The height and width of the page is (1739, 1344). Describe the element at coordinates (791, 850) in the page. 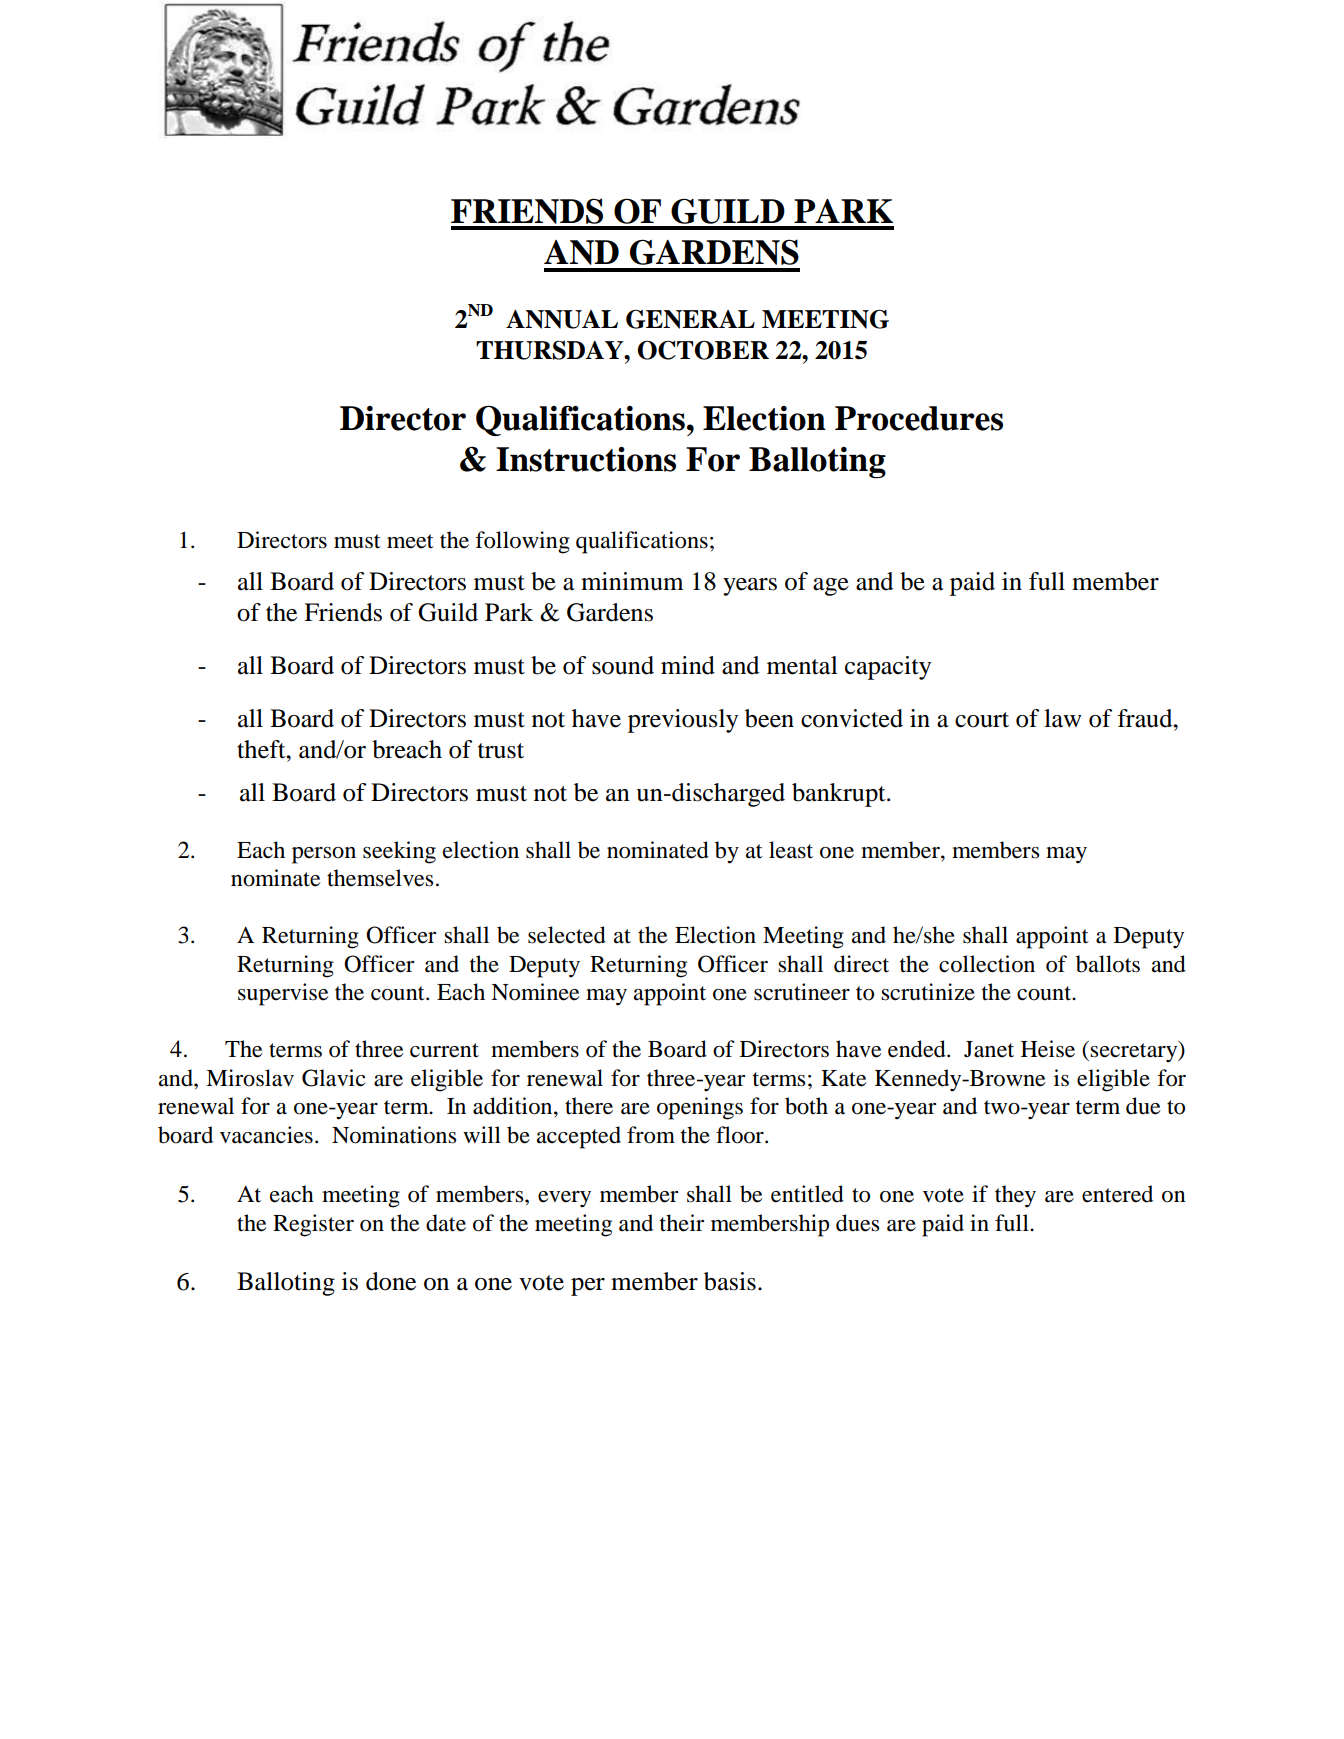

I see `least` at that location.
